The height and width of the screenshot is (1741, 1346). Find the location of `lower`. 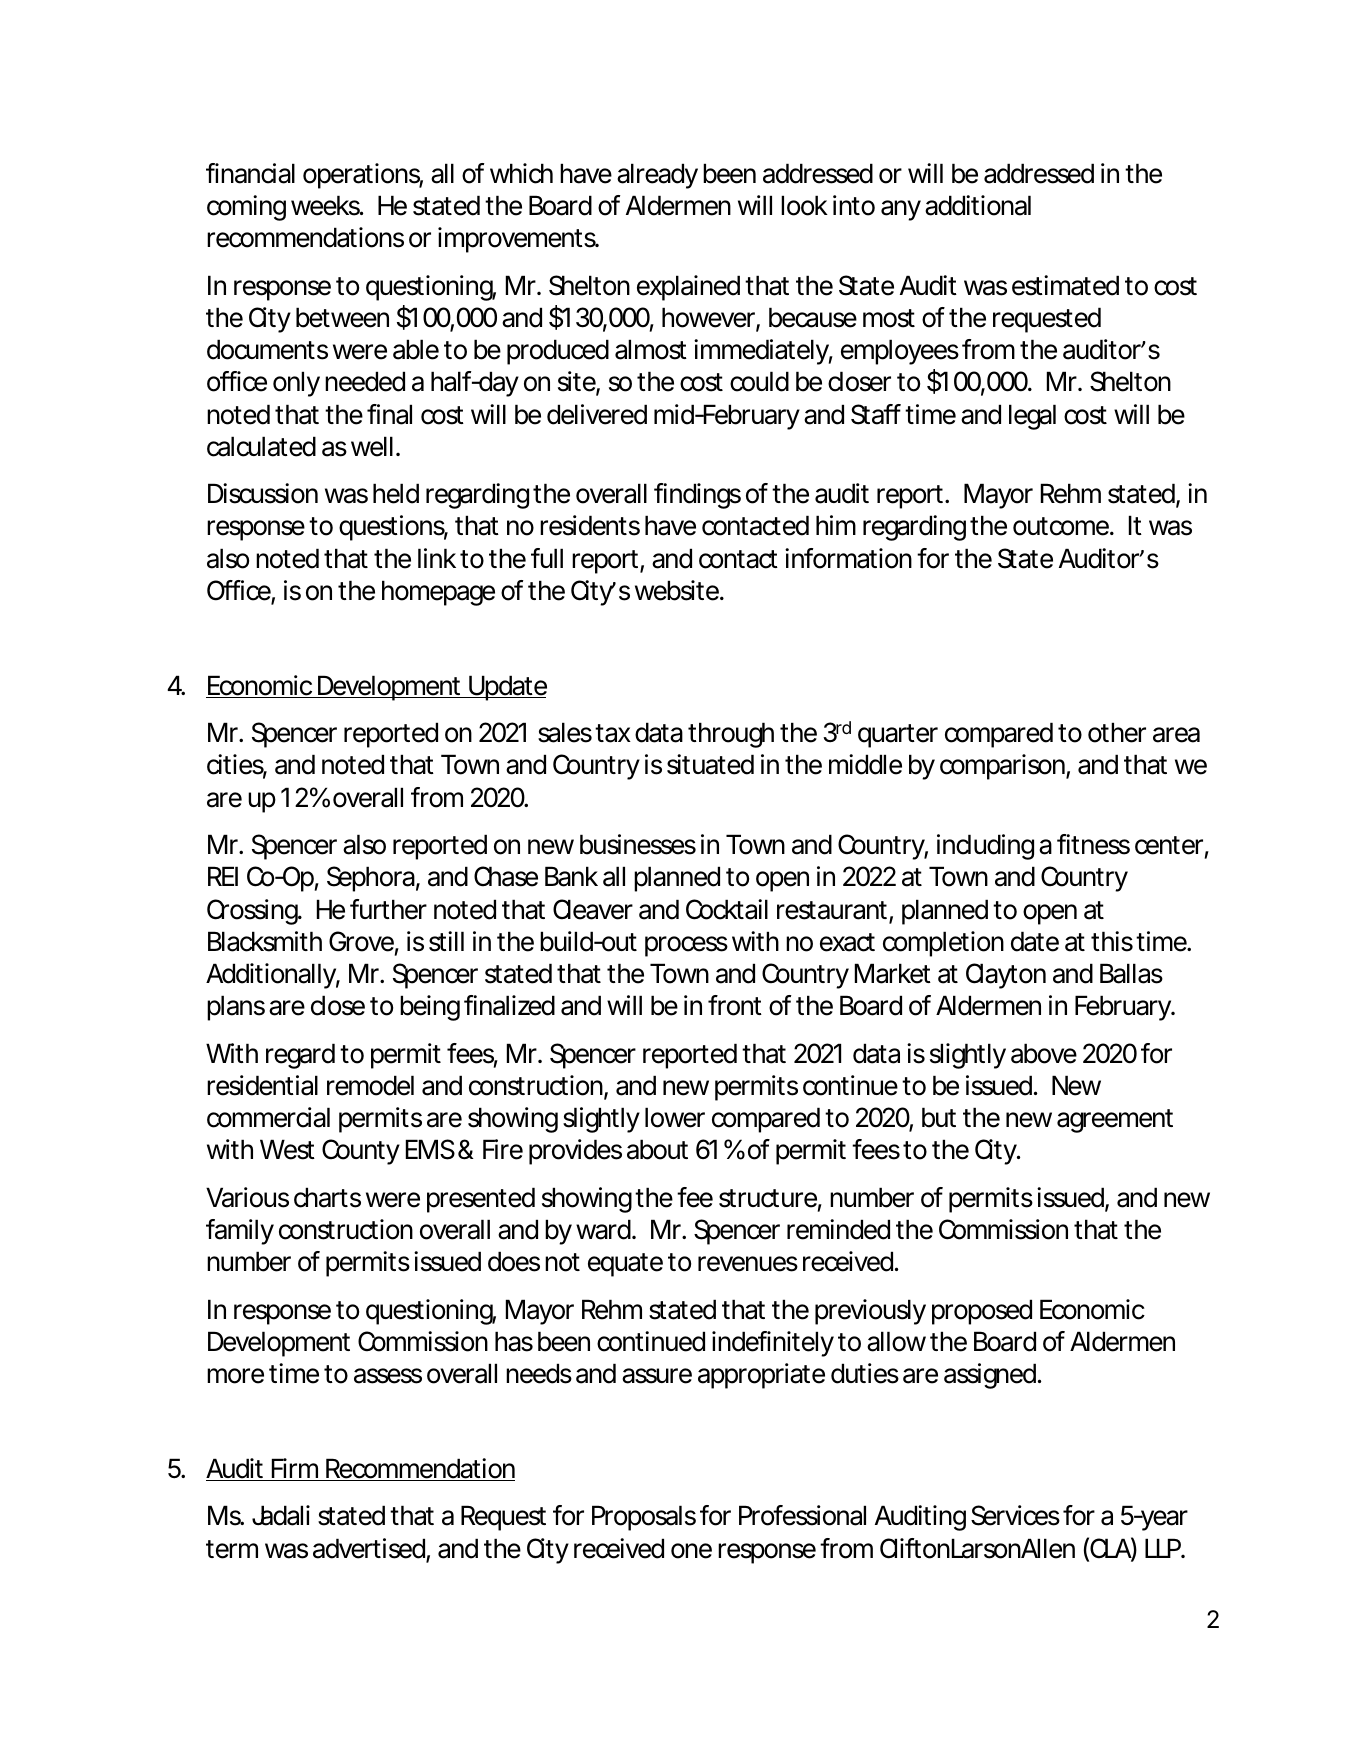

lower is located at coordinates (675, 1117).
